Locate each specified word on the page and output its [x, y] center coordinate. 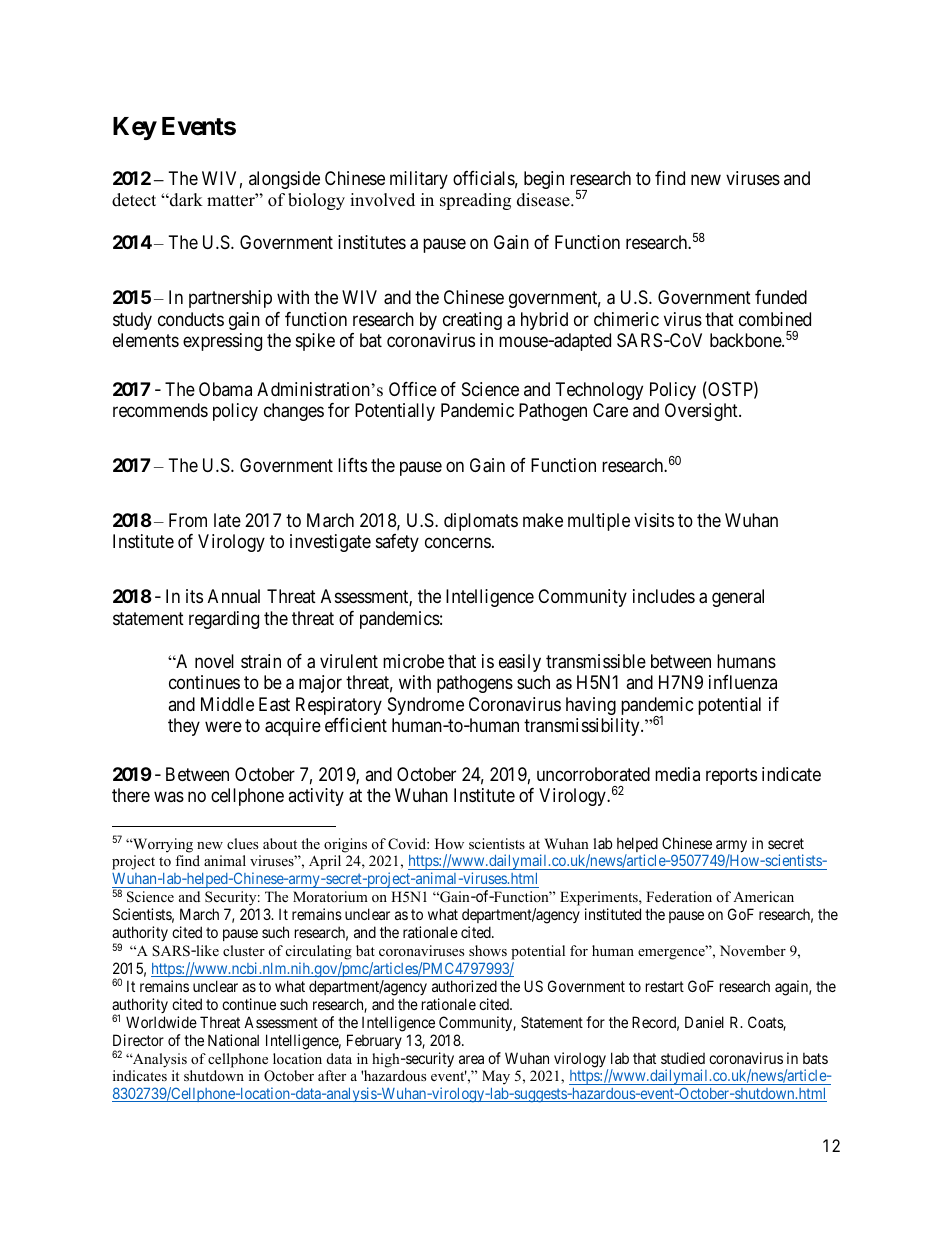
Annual [234, 596]
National [233, 1040]
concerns [458, 543]
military [419, 180]
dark [185, 200]
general [738, 598]
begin [544, 180]
